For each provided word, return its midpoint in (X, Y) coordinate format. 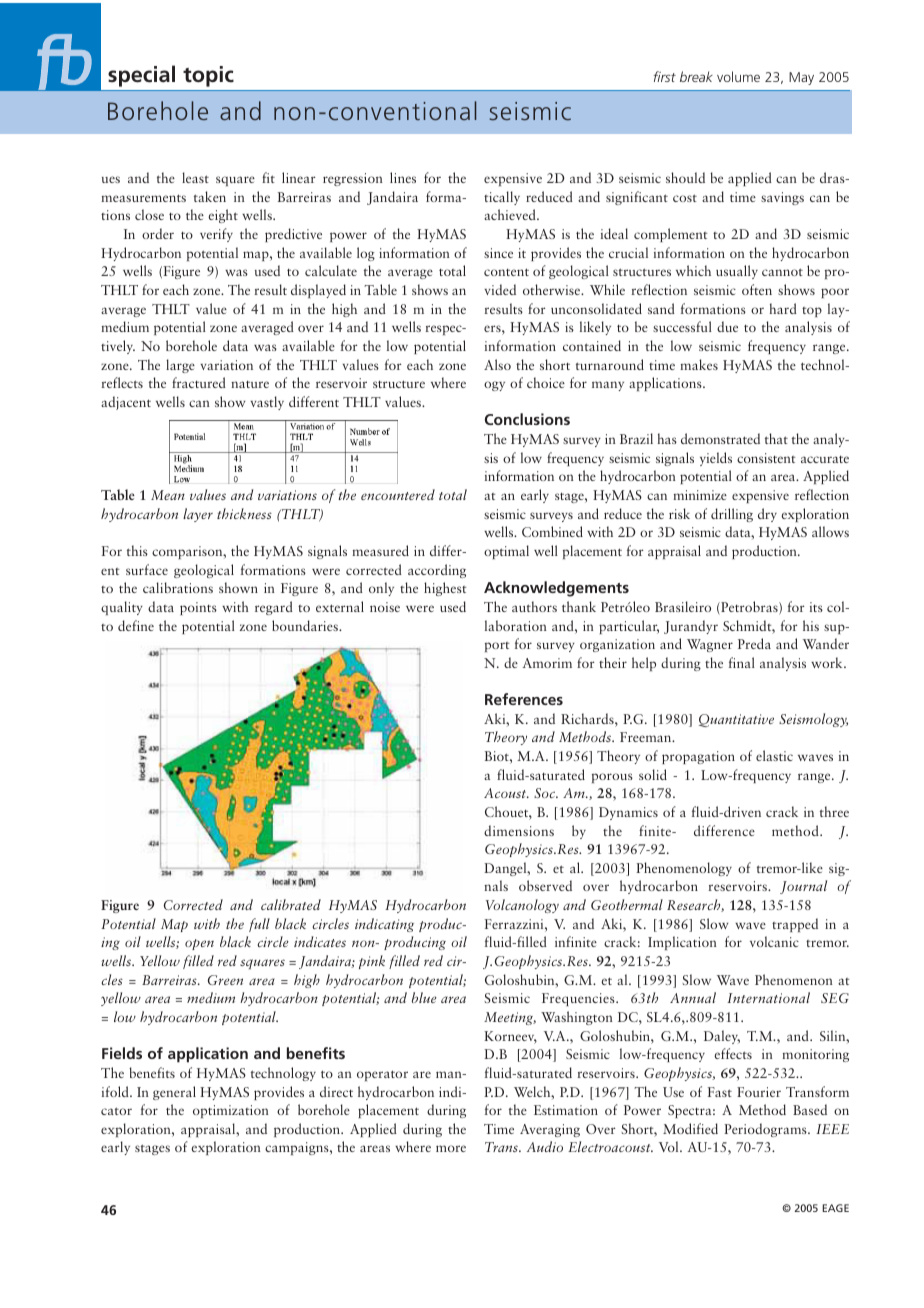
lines (403, 177)
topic (208, 76)
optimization (231, 1111)
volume (738, 76)
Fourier (759, 1092)
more (451, 1148)
